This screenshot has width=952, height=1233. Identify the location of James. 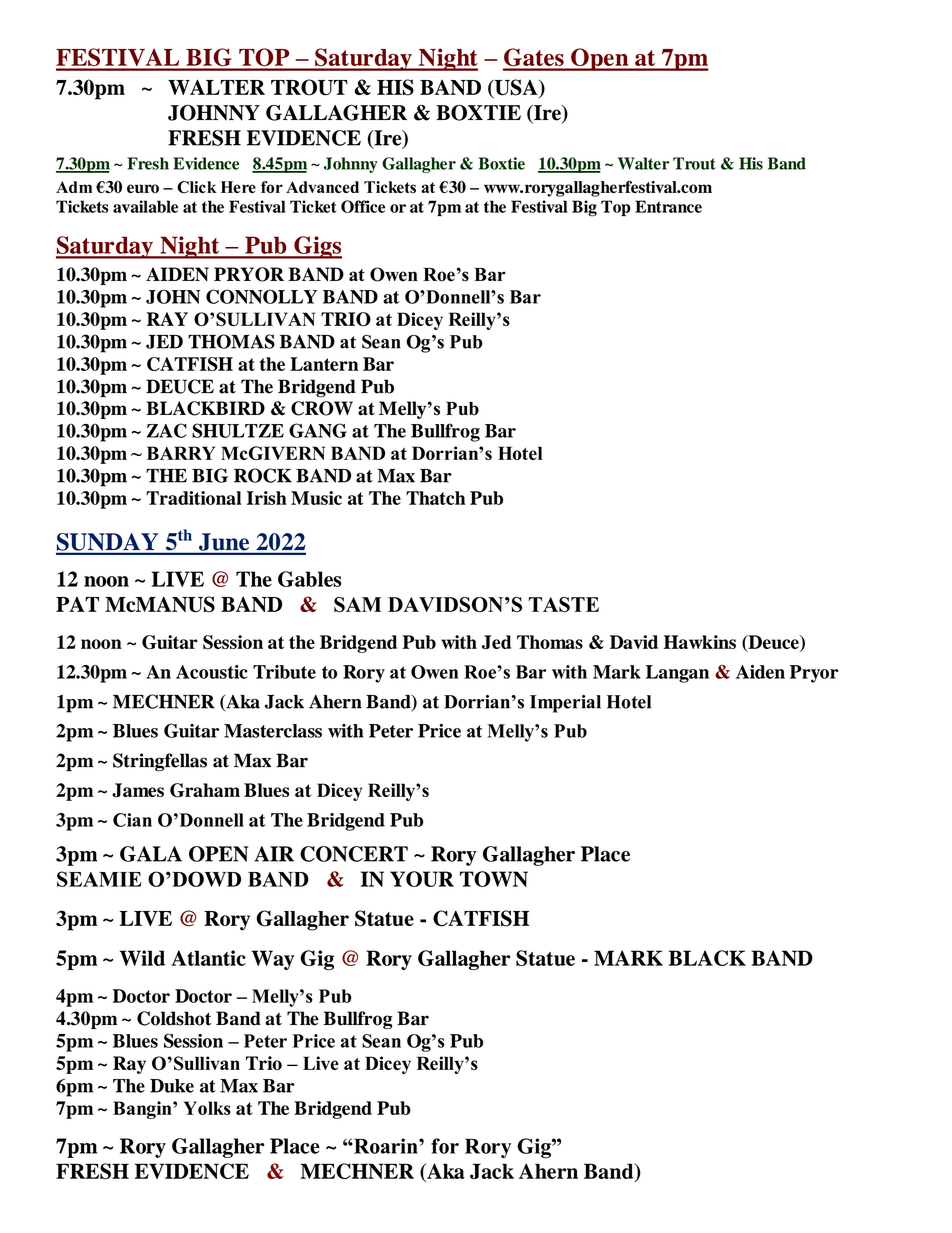
(138, 790).
